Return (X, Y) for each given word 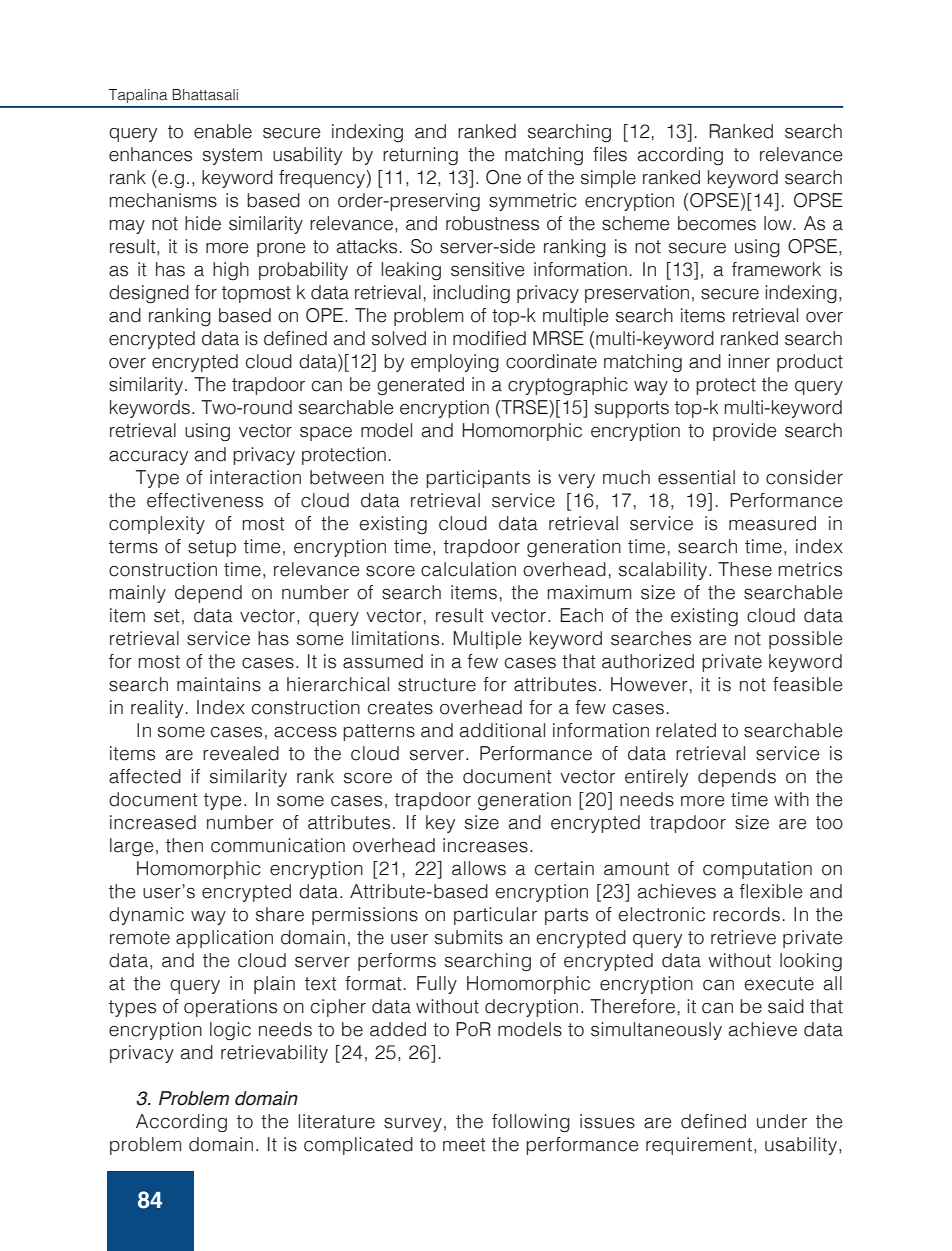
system (232, 156)
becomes (717, 223)
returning (420, 156)
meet (464, 1145)
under (782, 1121)
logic (230, 1031)
